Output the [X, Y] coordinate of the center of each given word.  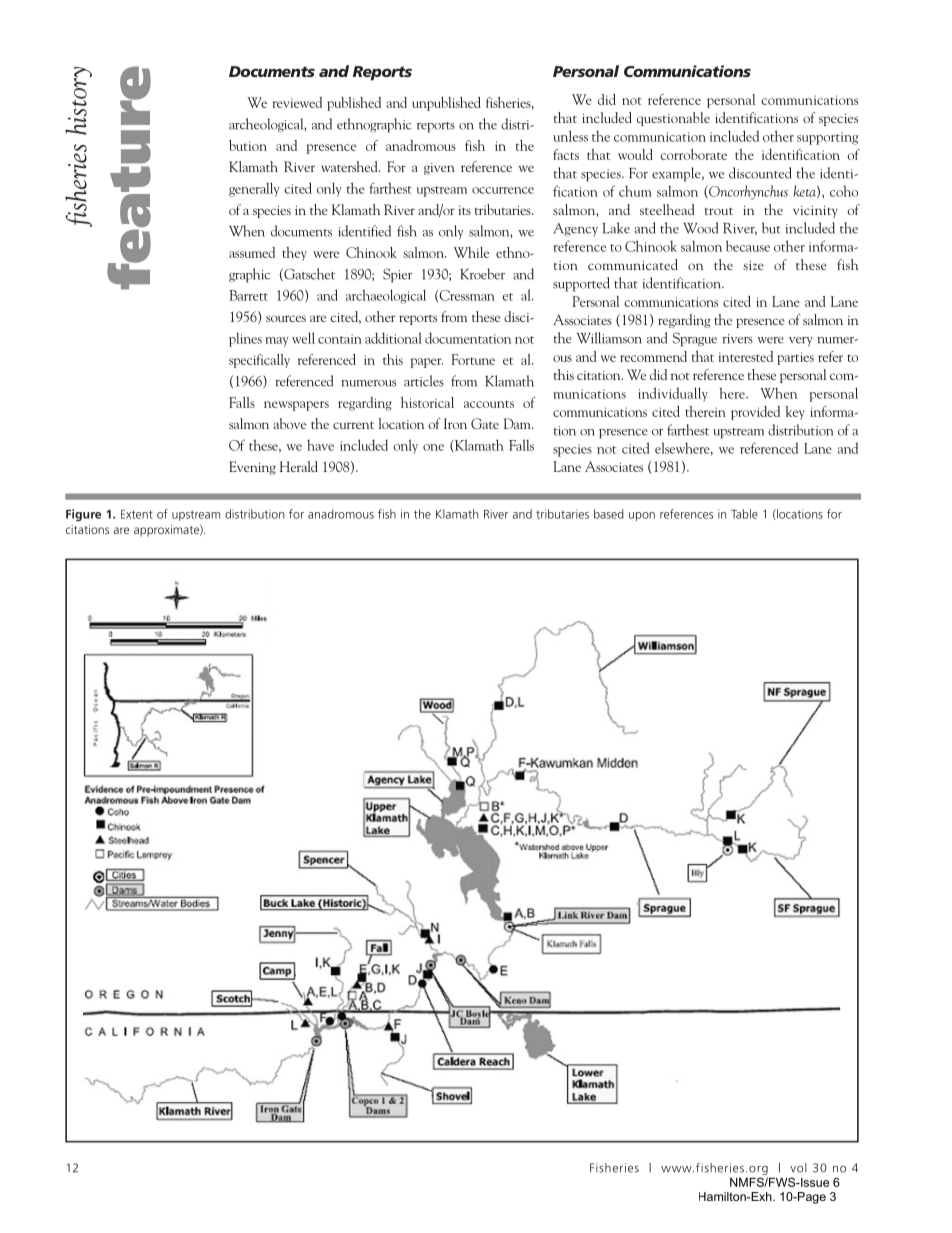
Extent [137, 514]
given [439, 169]
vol [799, 1168]
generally [254, 189]
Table [744, 514]
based [609, 514]
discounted [760, 173]
